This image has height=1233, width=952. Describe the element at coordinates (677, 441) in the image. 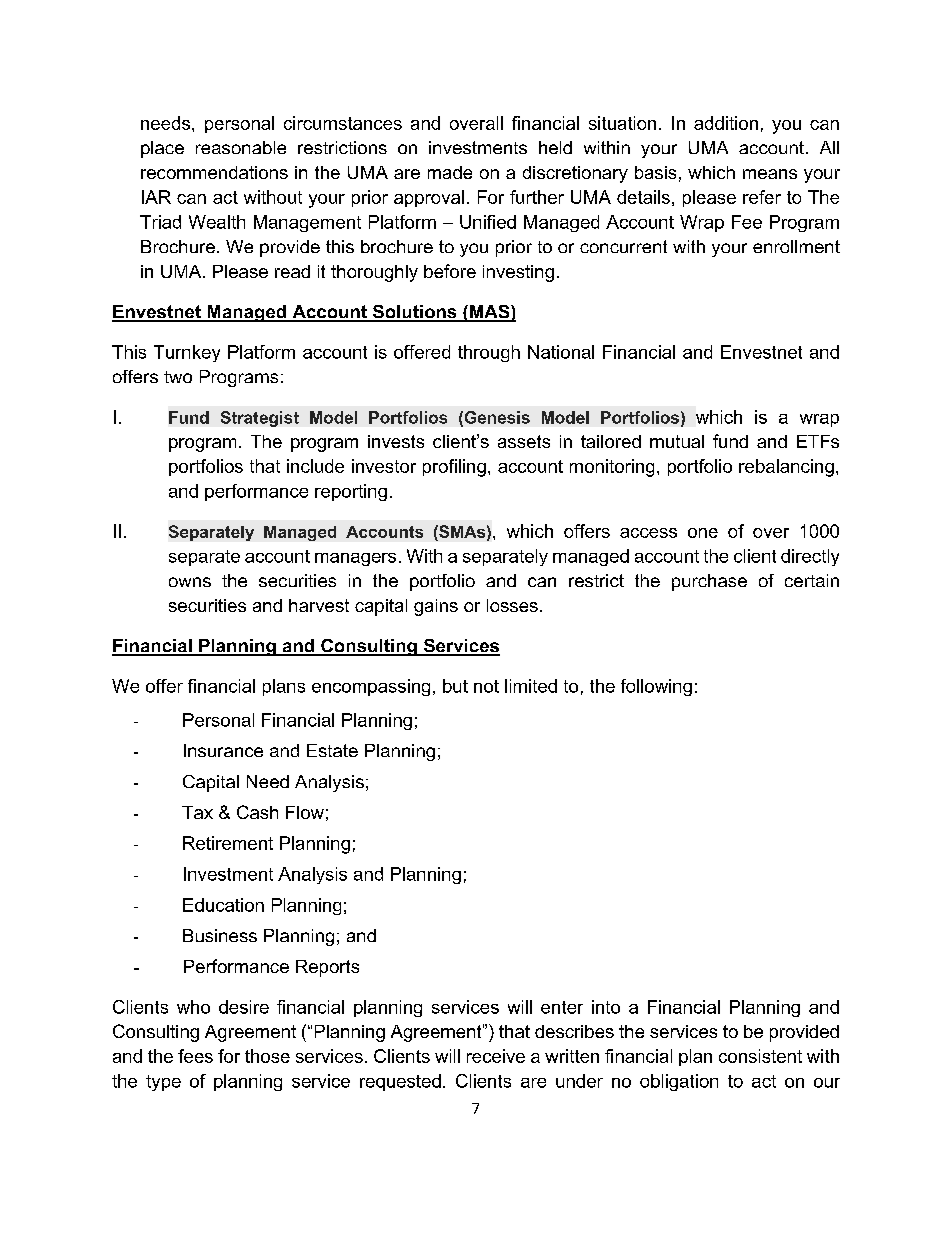

I see `mutual` at that location.
